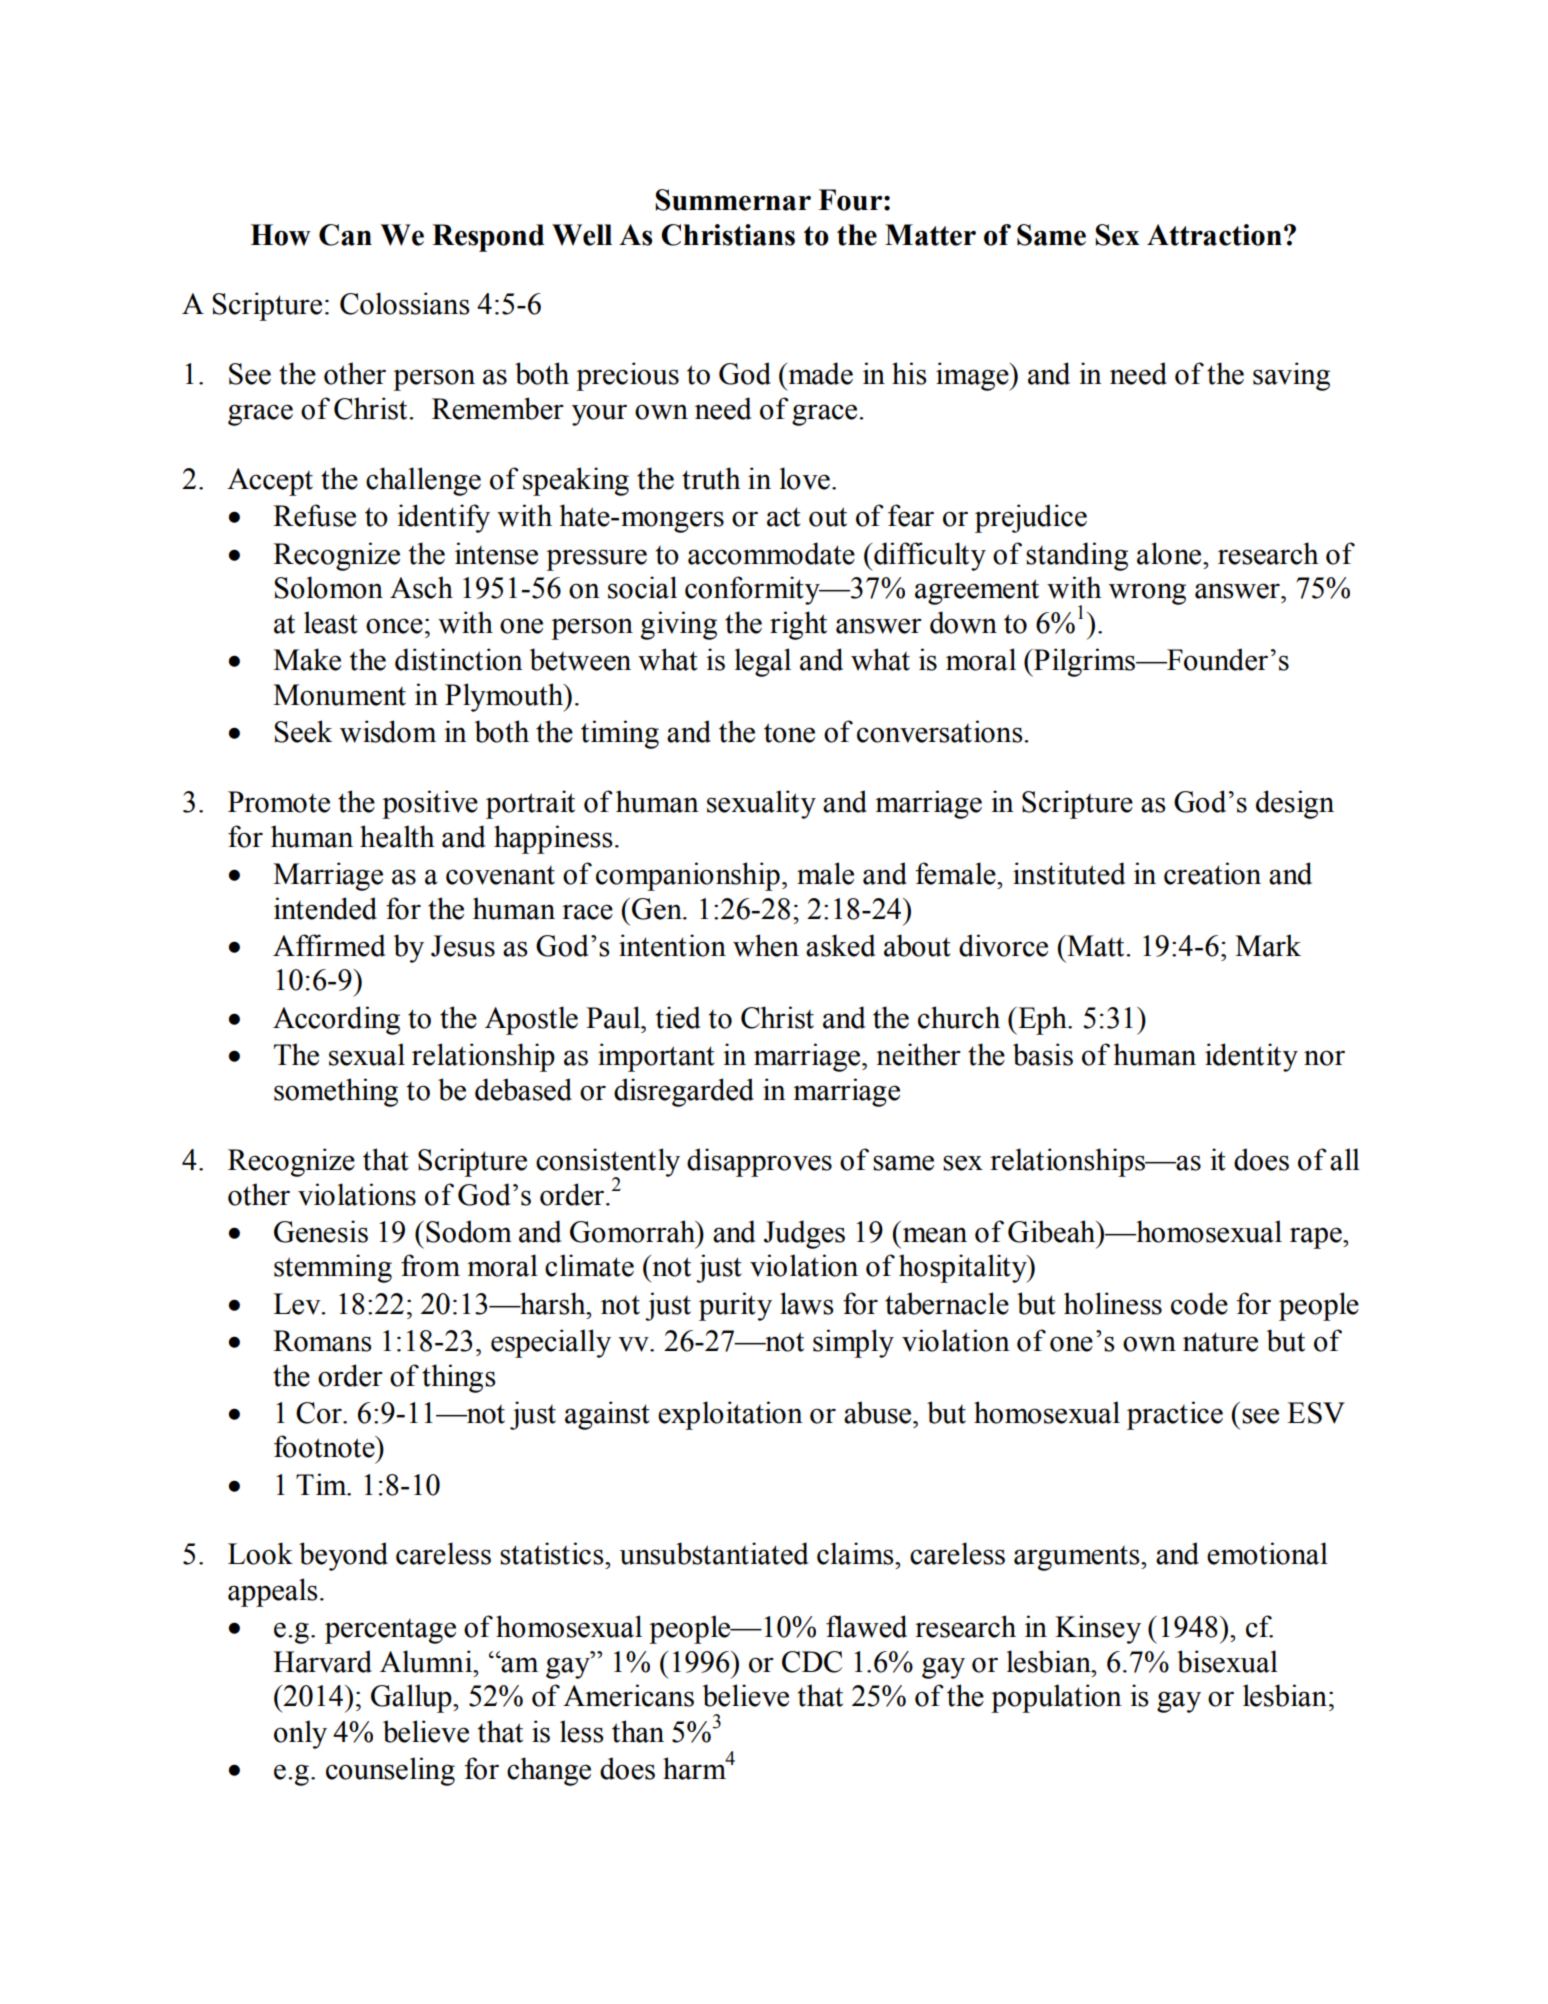 This document has height=2004, width=1548. Describe the element at coordinates (798, 625) in the document. I see `right` at that location.
